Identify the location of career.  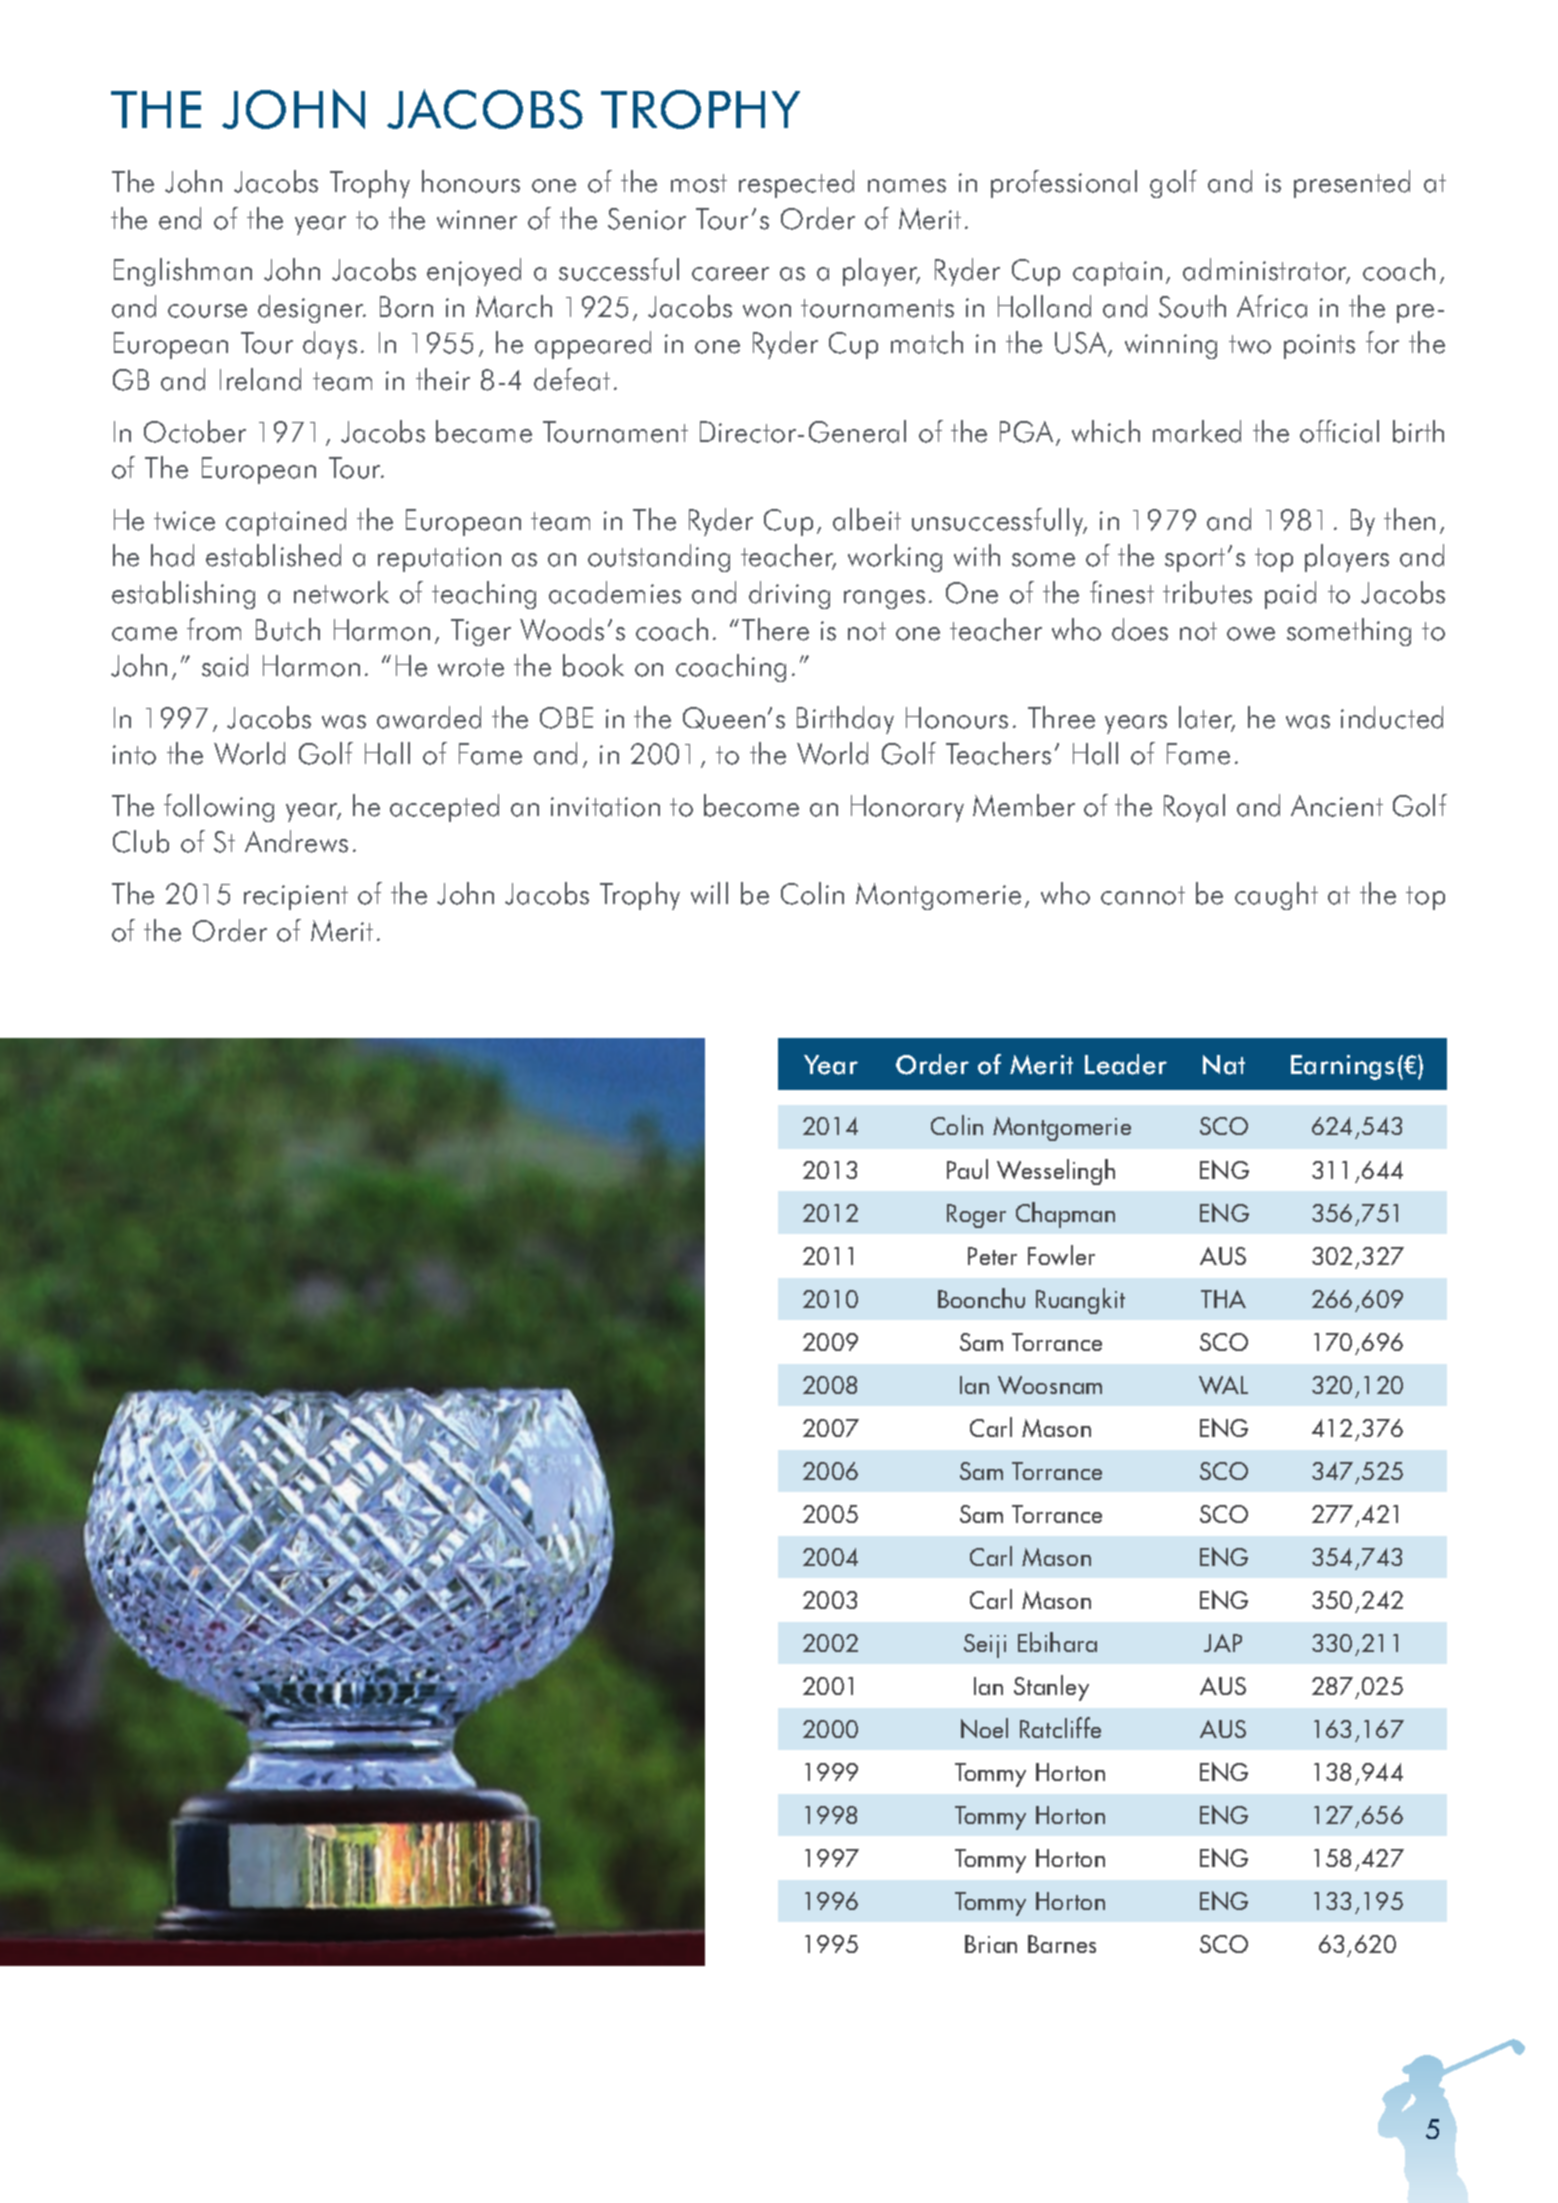
(730, 274).
